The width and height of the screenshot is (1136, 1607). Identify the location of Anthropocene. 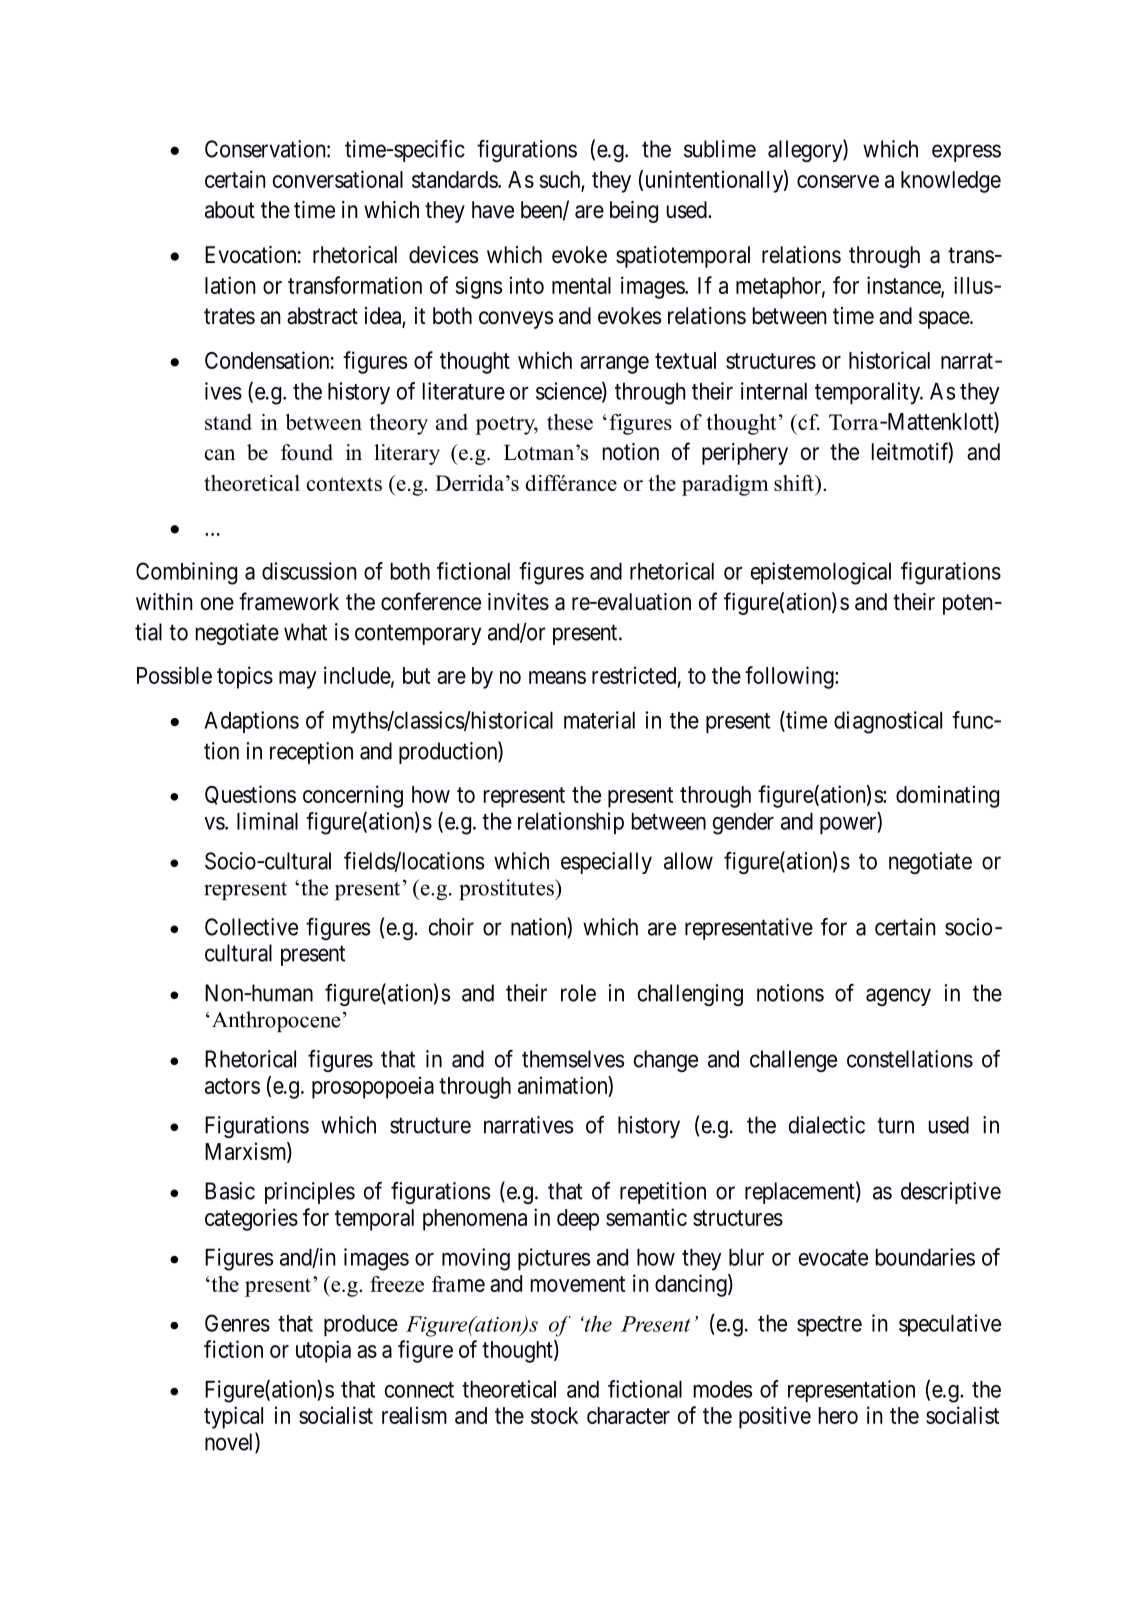
(275, 1021).
